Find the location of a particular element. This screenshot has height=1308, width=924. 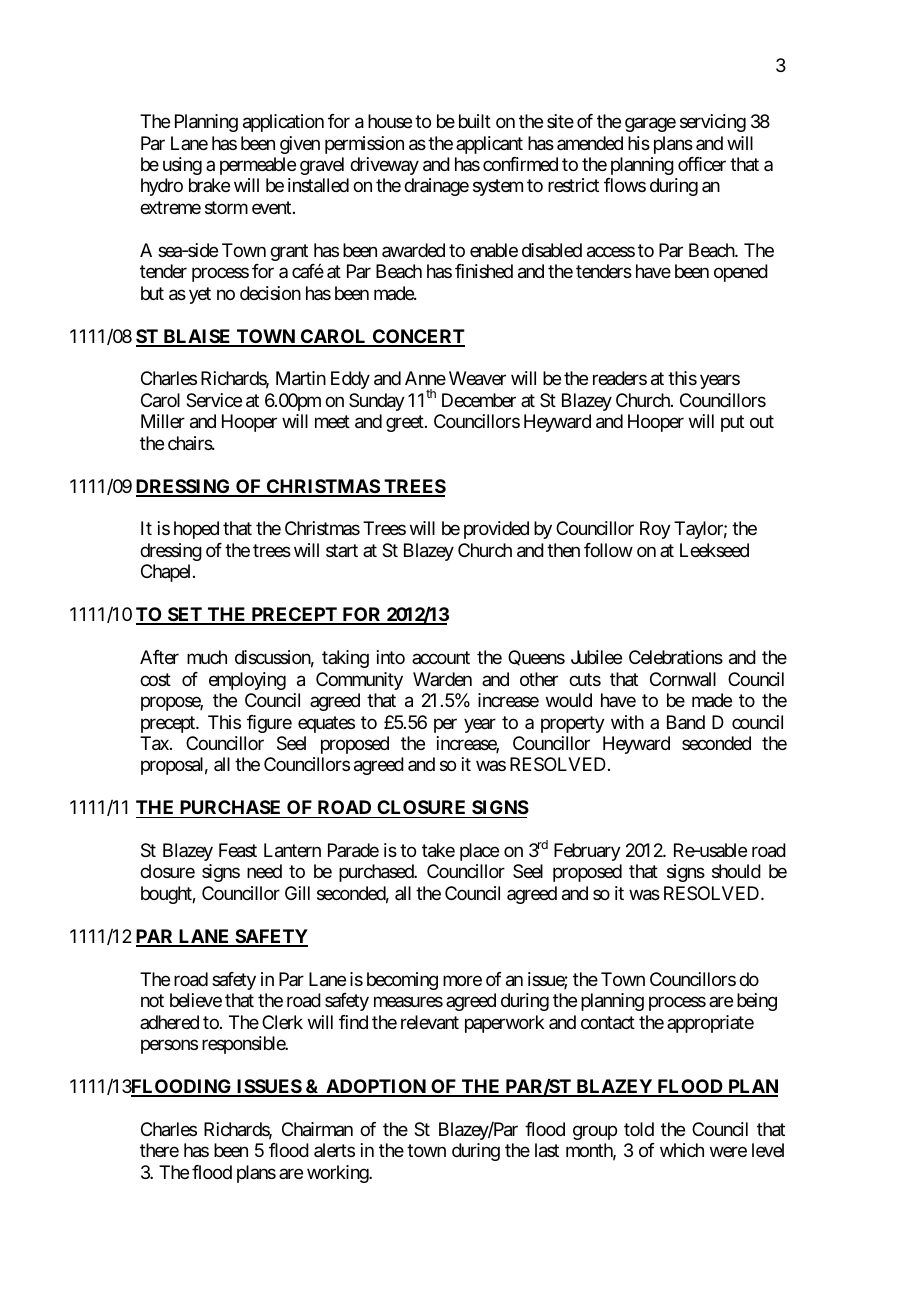

Roy is located at coordinates (655, 530).
